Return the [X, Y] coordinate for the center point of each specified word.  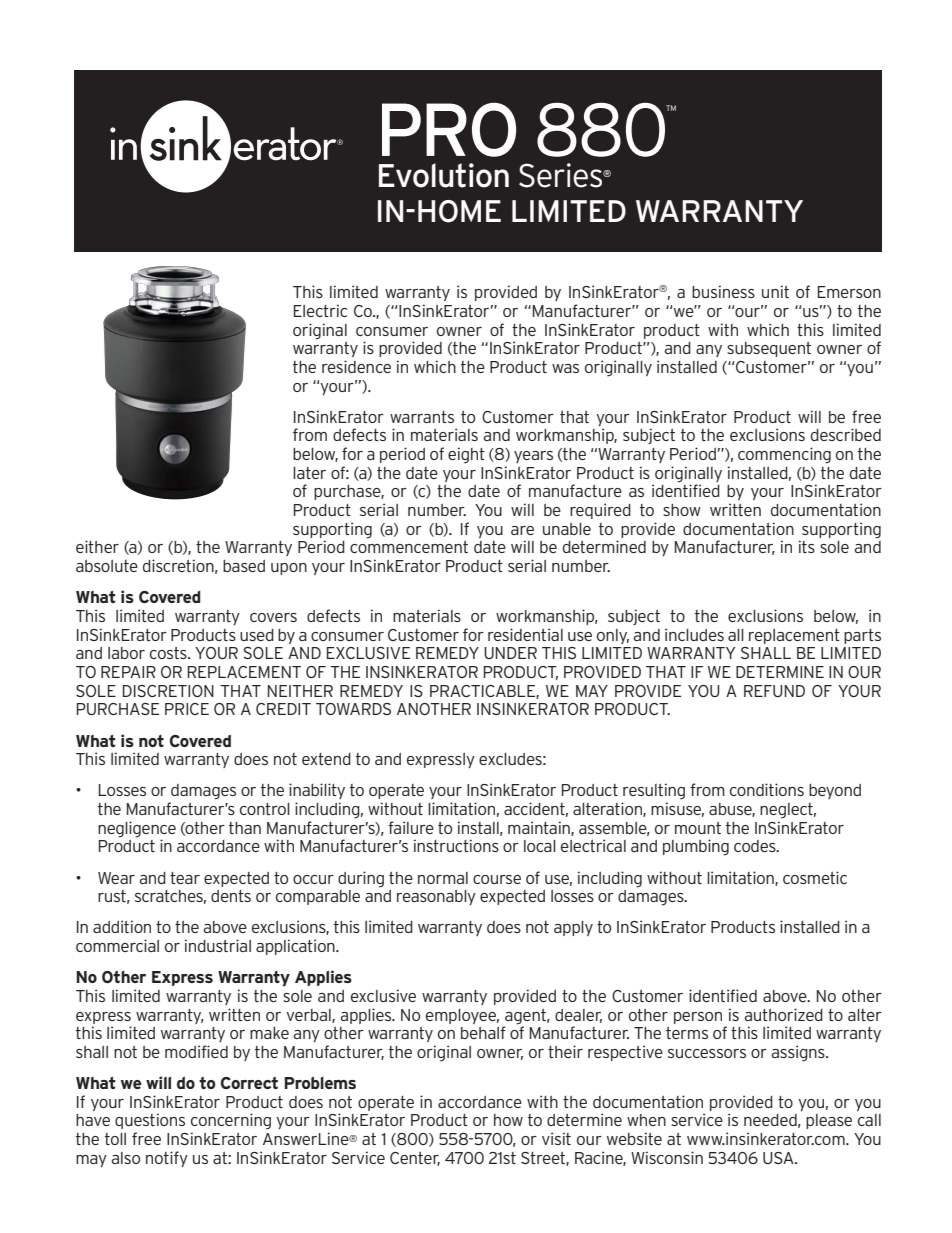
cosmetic [815, 877]
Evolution [444, 175]
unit [775, 291]
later [309, 473]
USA [779, 1158]
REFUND [774, 691]
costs [169, 653]
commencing [784, 455]
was [565, 368]
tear [185, 878]
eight [466, 455]
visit [556, 1138]
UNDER [510, 653]
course [497, 879]
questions [150, 1121]
